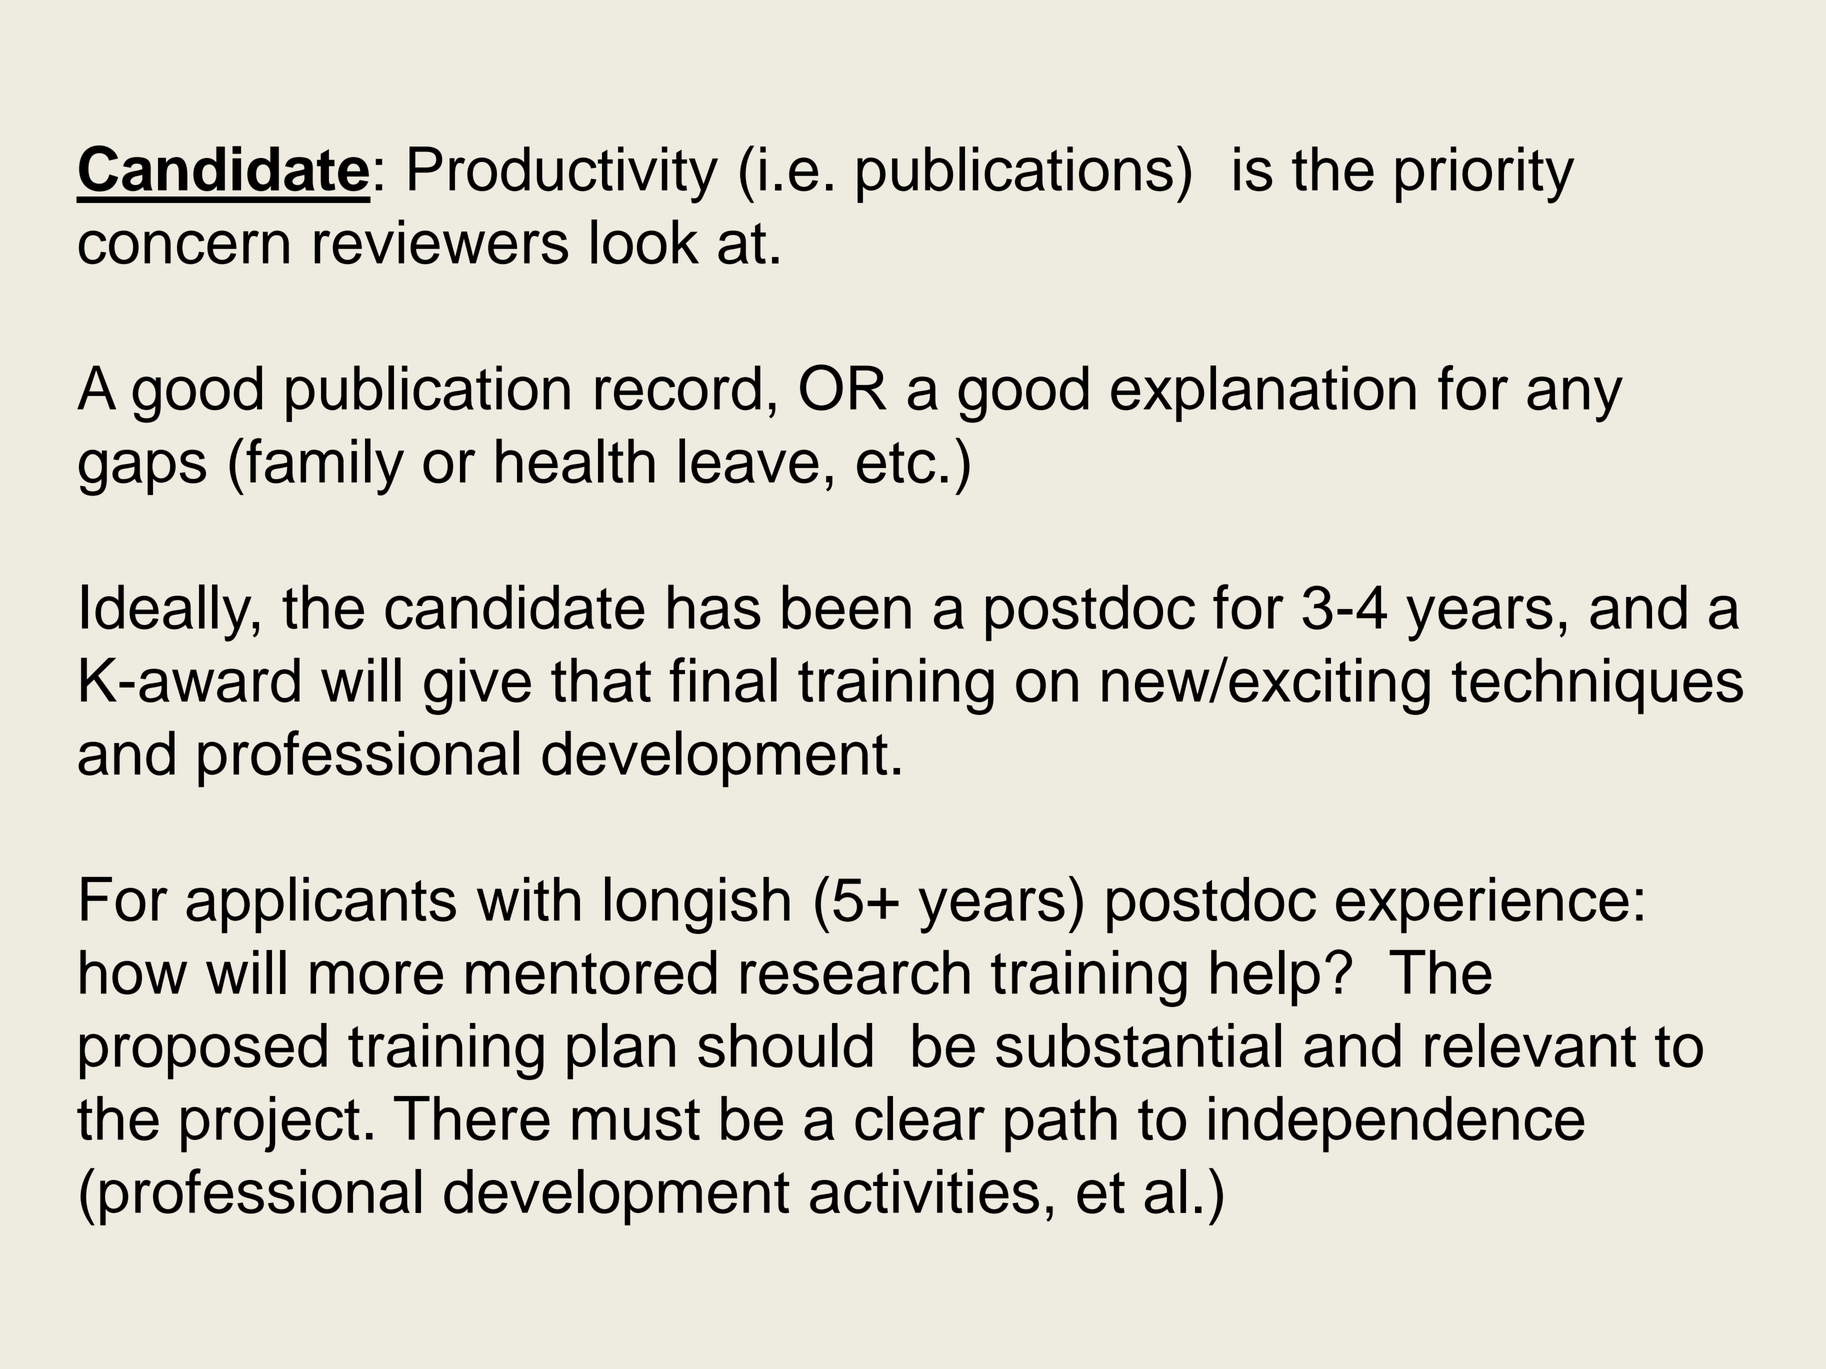  I want to click on project, so click(270, 1124).
